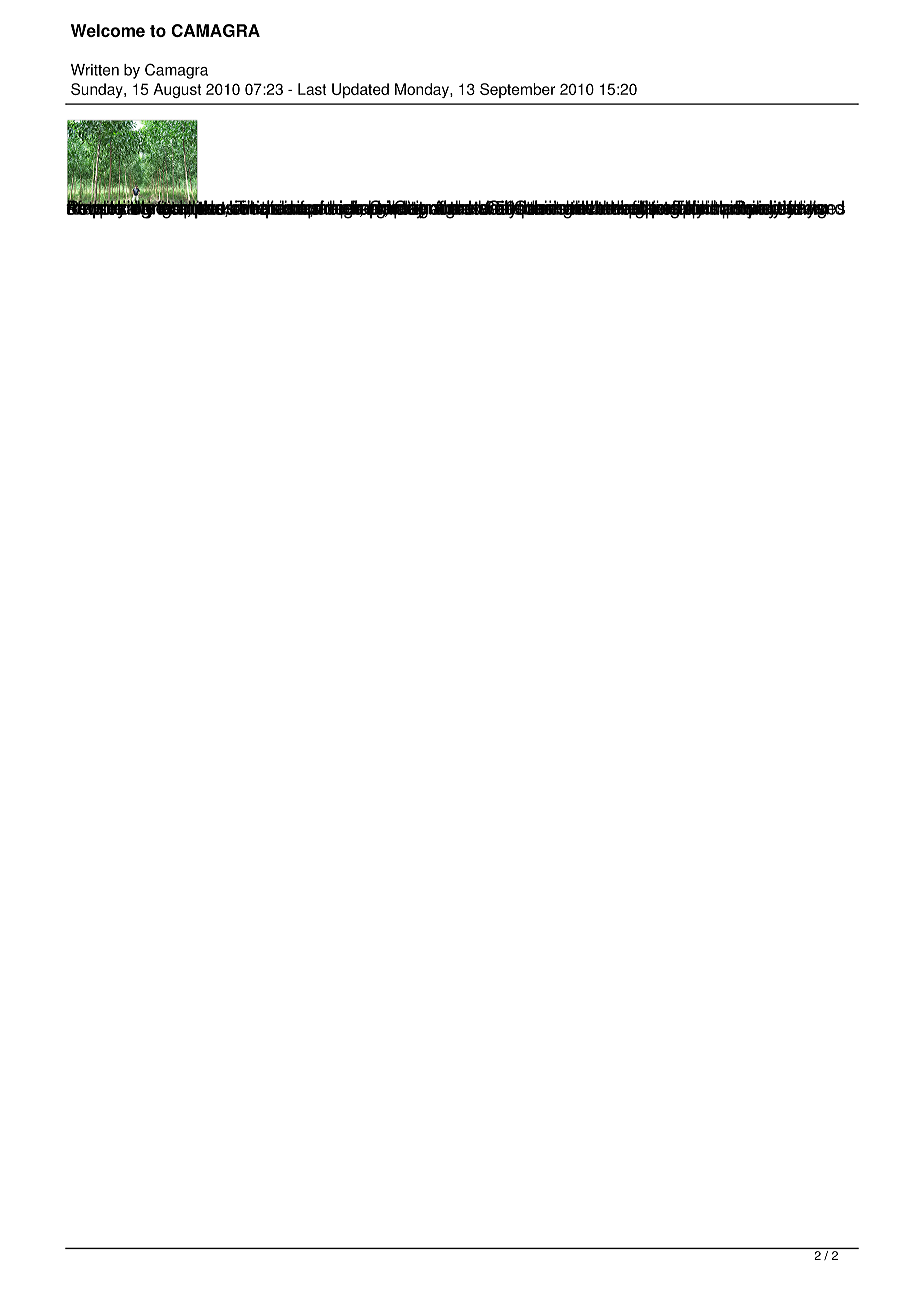  I want to click on Sunday, so click(98, 90).
